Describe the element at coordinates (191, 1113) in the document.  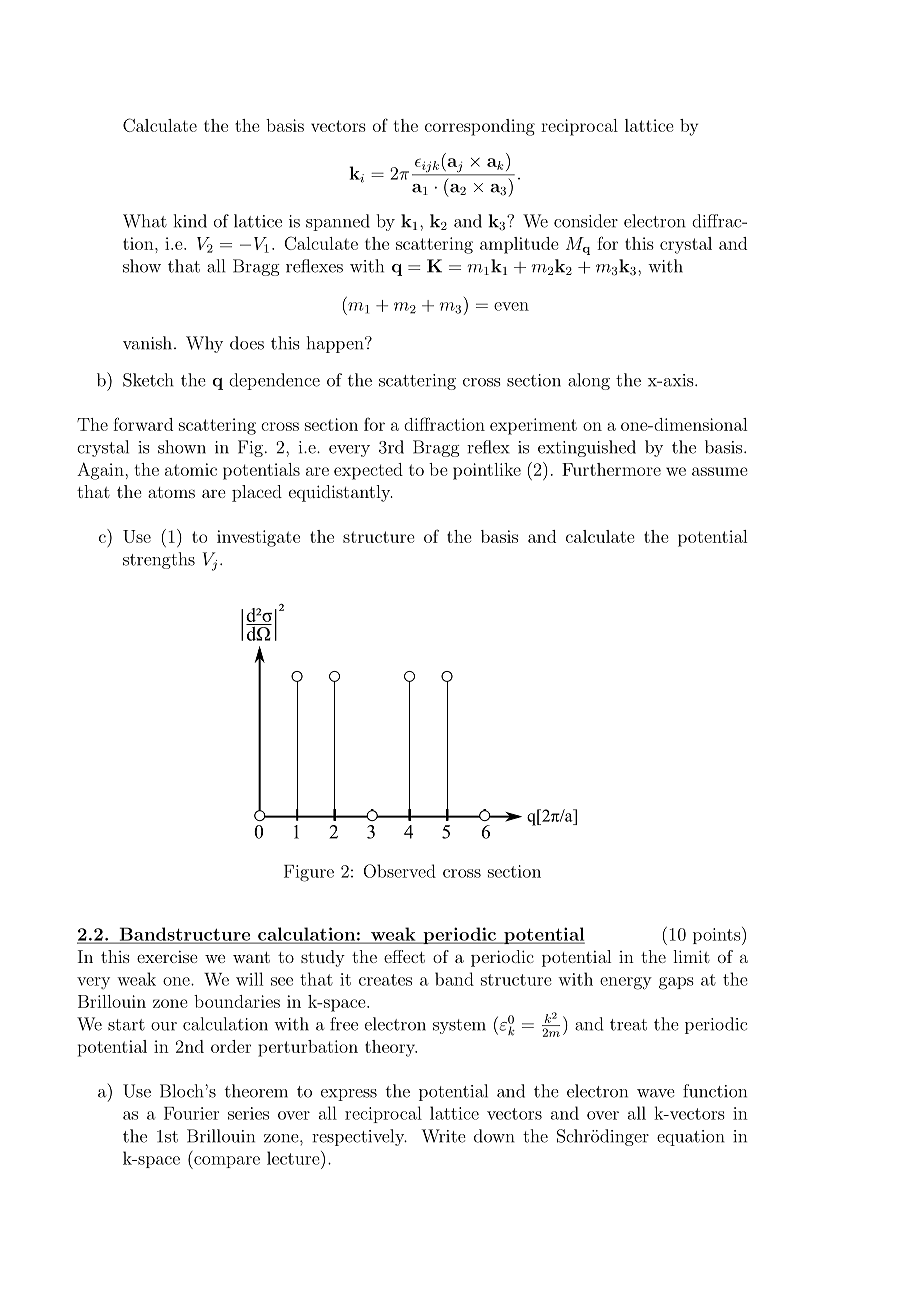
I see `Fourier` at that location.
